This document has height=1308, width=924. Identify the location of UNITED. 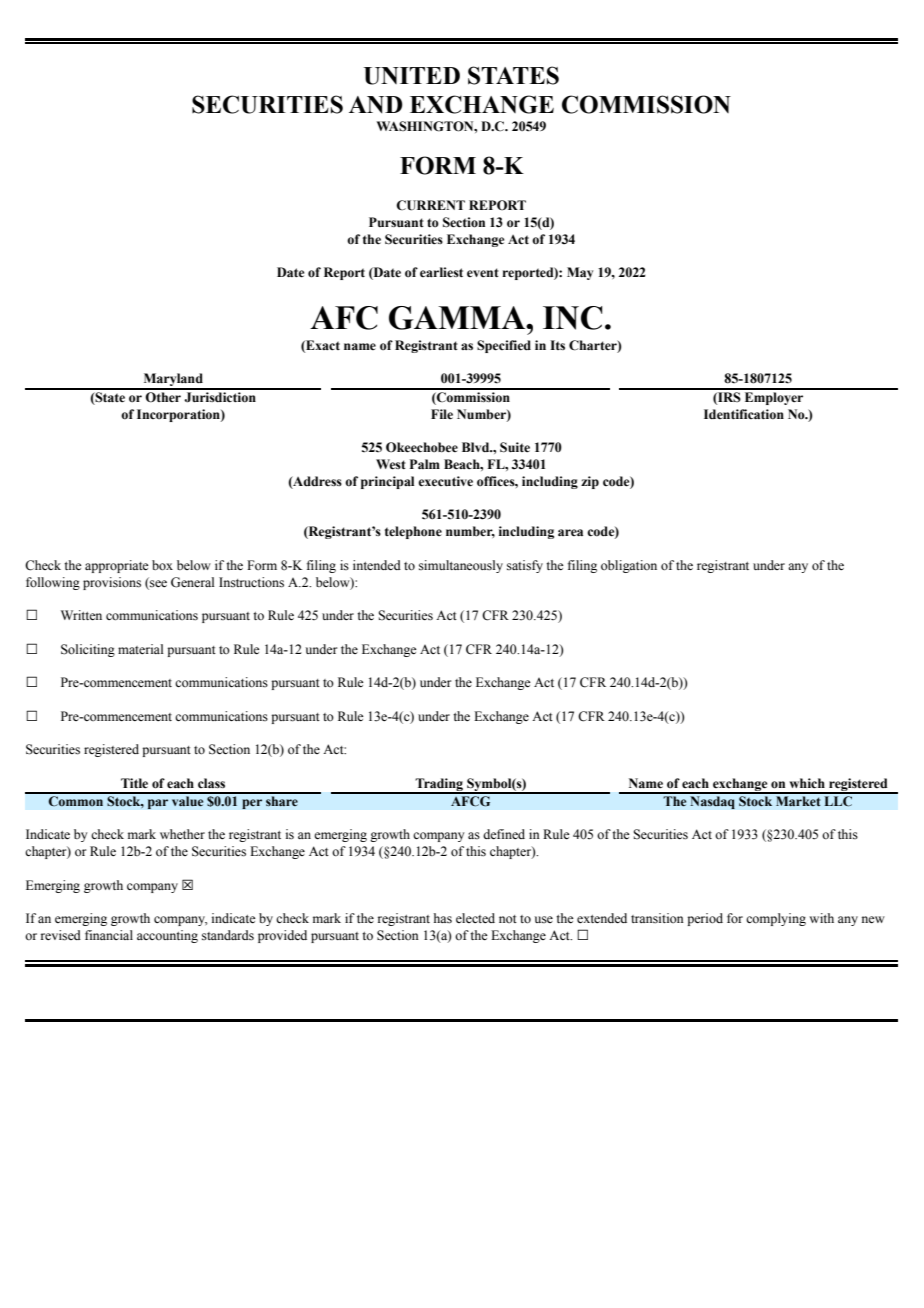
(412, 76).
